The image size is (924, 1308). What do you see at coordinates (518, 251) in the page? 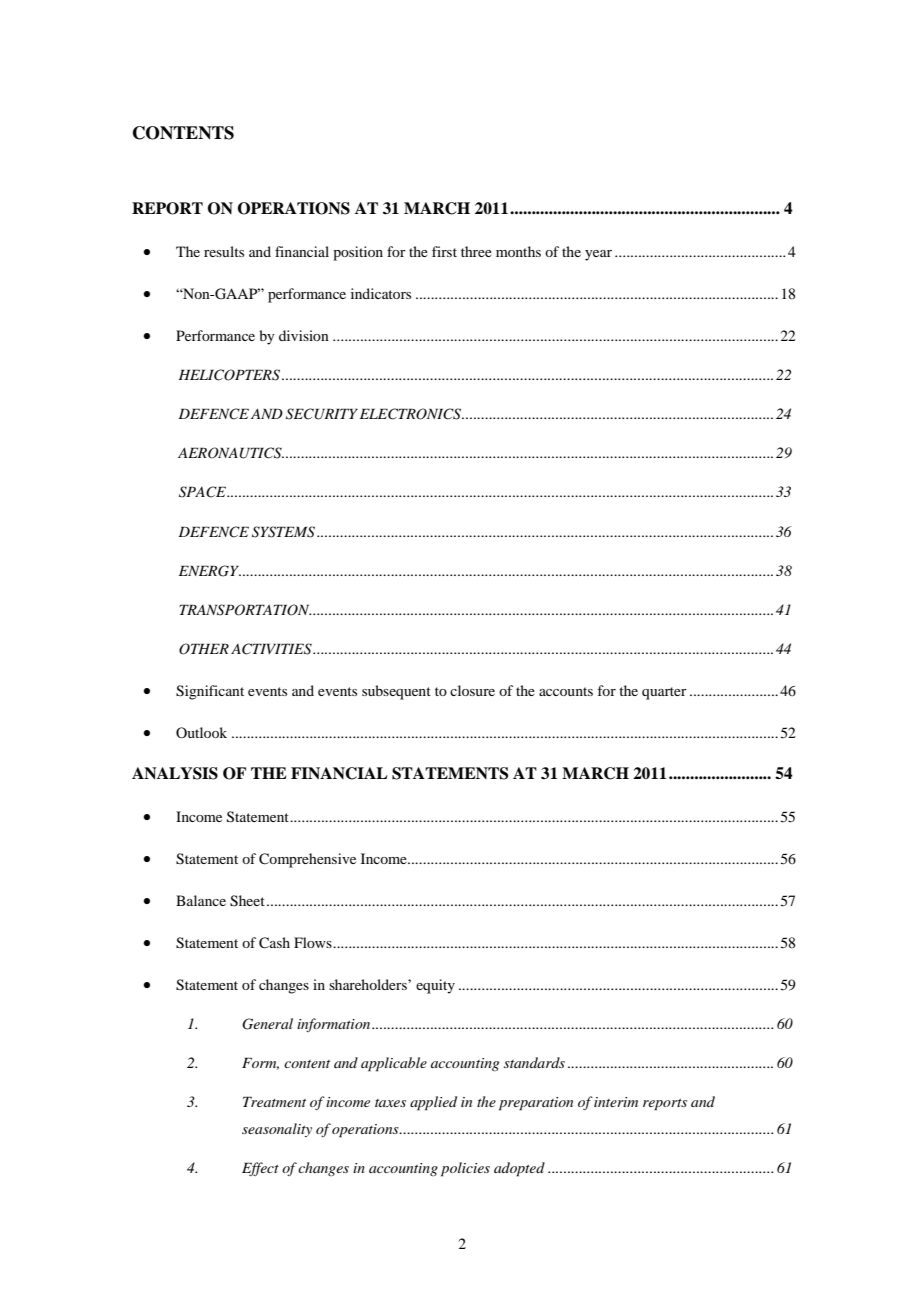
I see `months` at bounding box center [518, 251].
